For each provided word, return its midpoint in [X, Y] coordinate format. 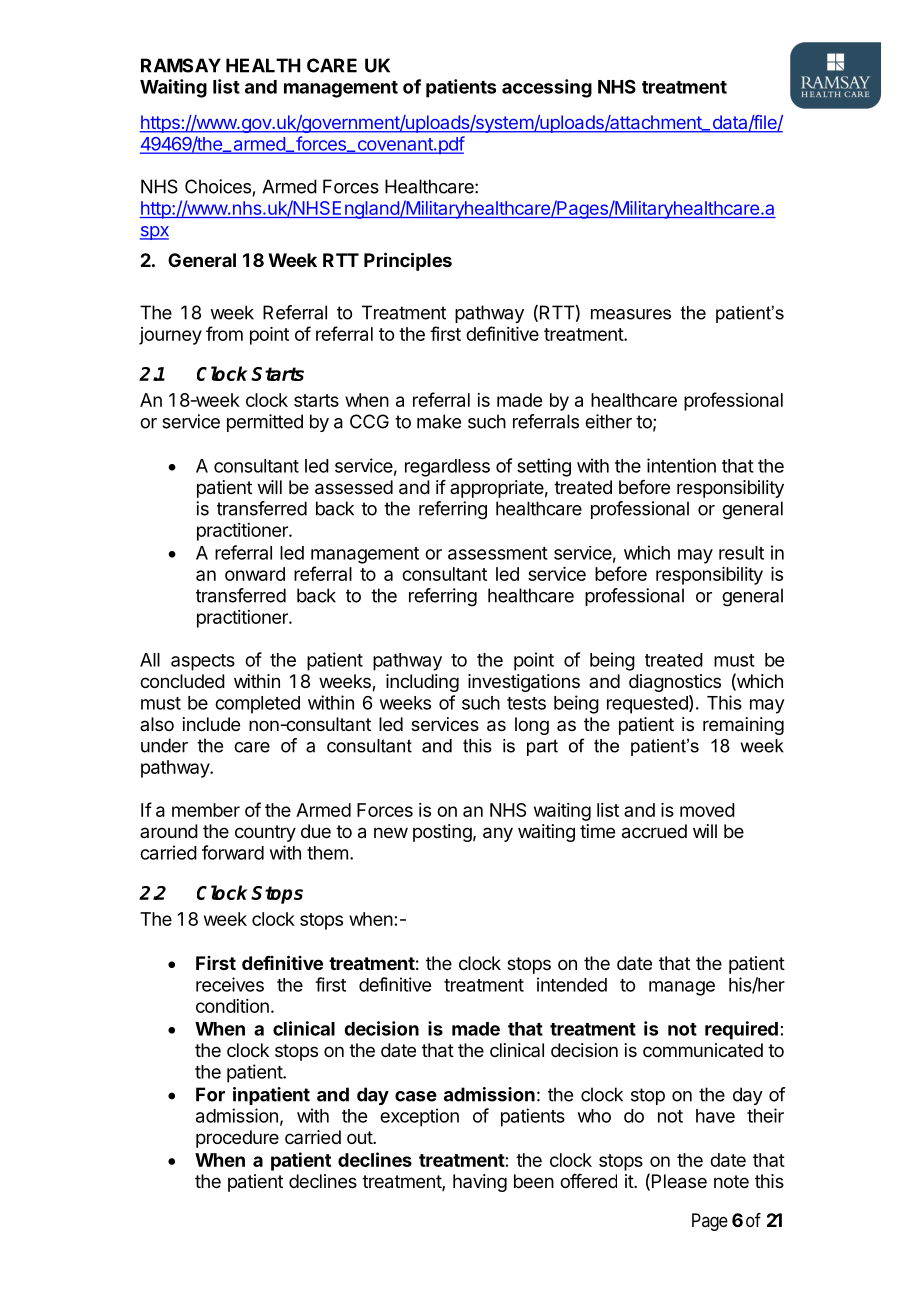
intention [681, 465]
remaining [743, 726]
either [608, 421]
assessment [498, 553]
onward [255, 574]
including [422, 683]
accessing [547, 88]
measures [631, 314]
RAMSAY [181, 65]
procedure [237, 1139]
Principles [408, 261]
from [224, 333]
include [211, 724]
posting [442, 833]
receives [230, 984]
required [741, 1030]
